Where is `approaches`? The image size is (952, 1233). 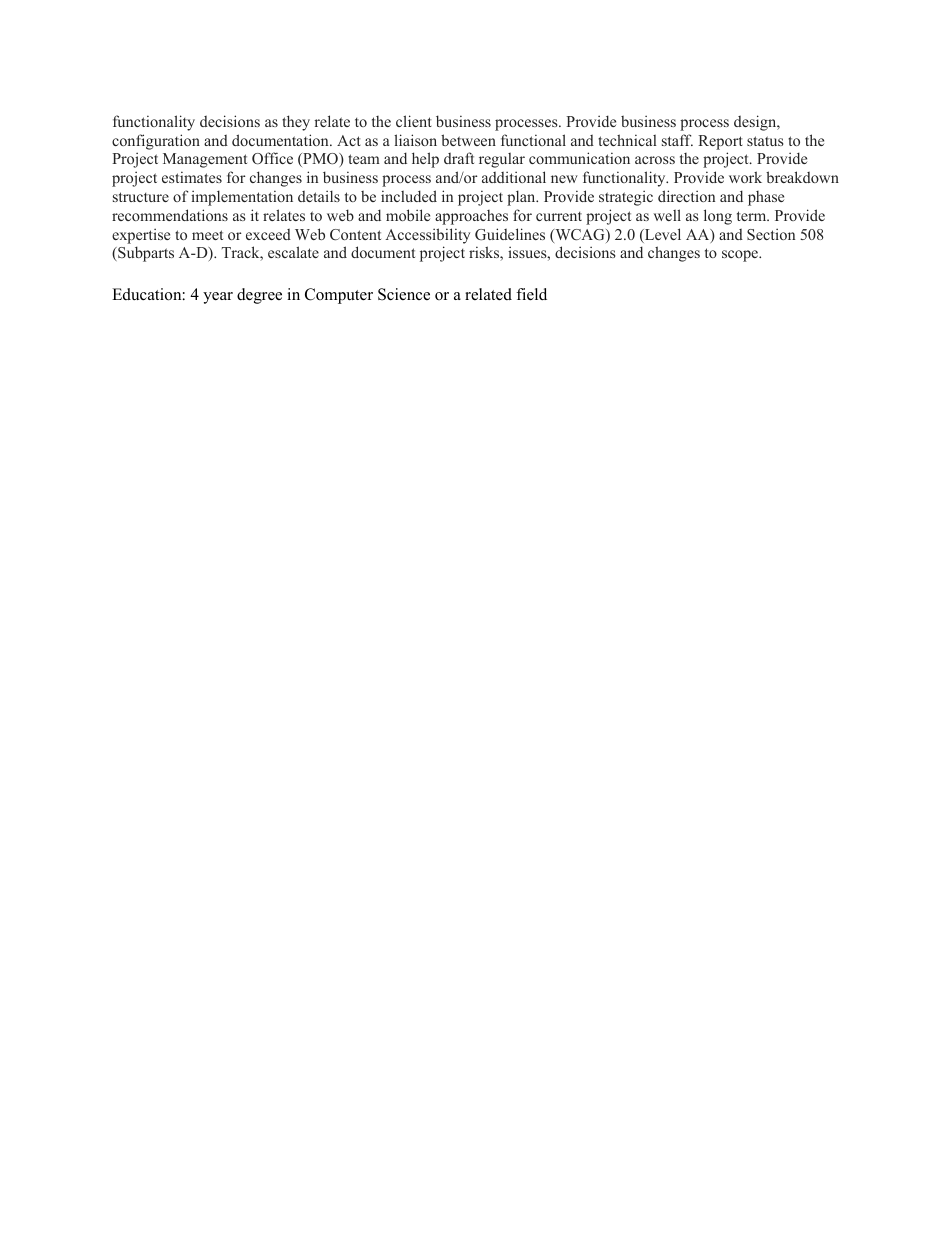 approaches is located at coordinates (471, 217).
